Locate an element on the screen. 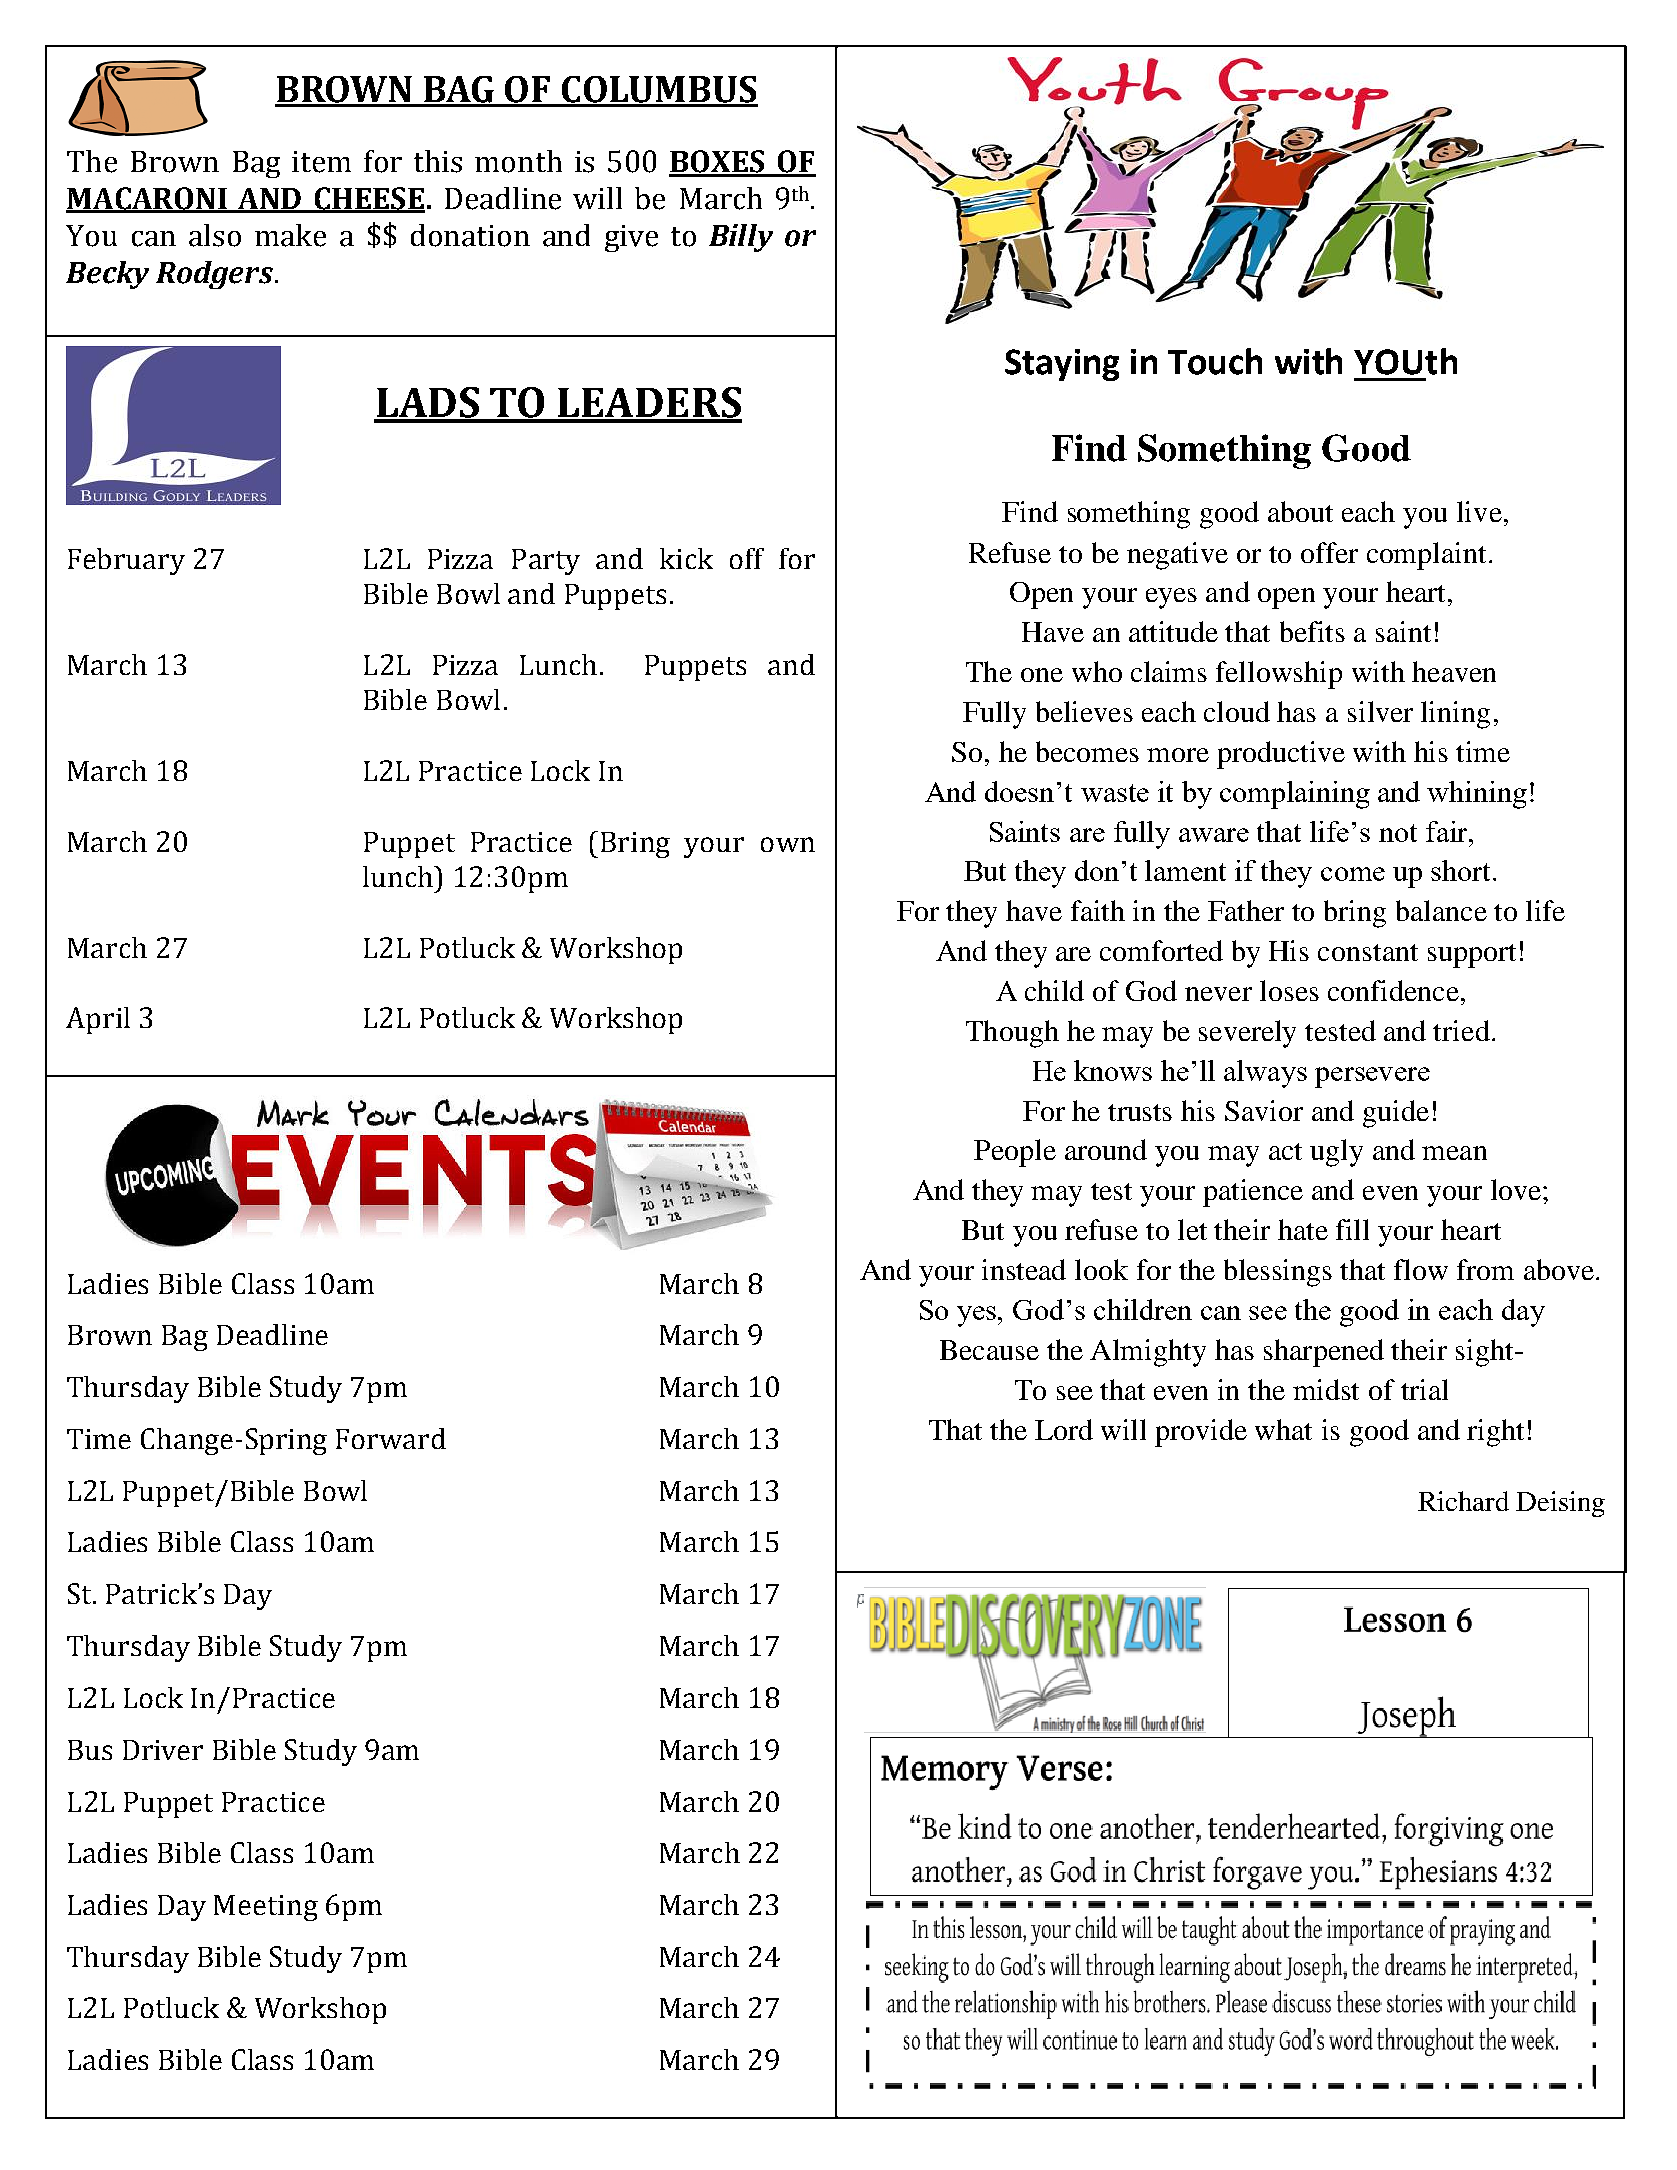 This screenshot has width=1677, height=2170. not is located at coordinates (1398, 833).
